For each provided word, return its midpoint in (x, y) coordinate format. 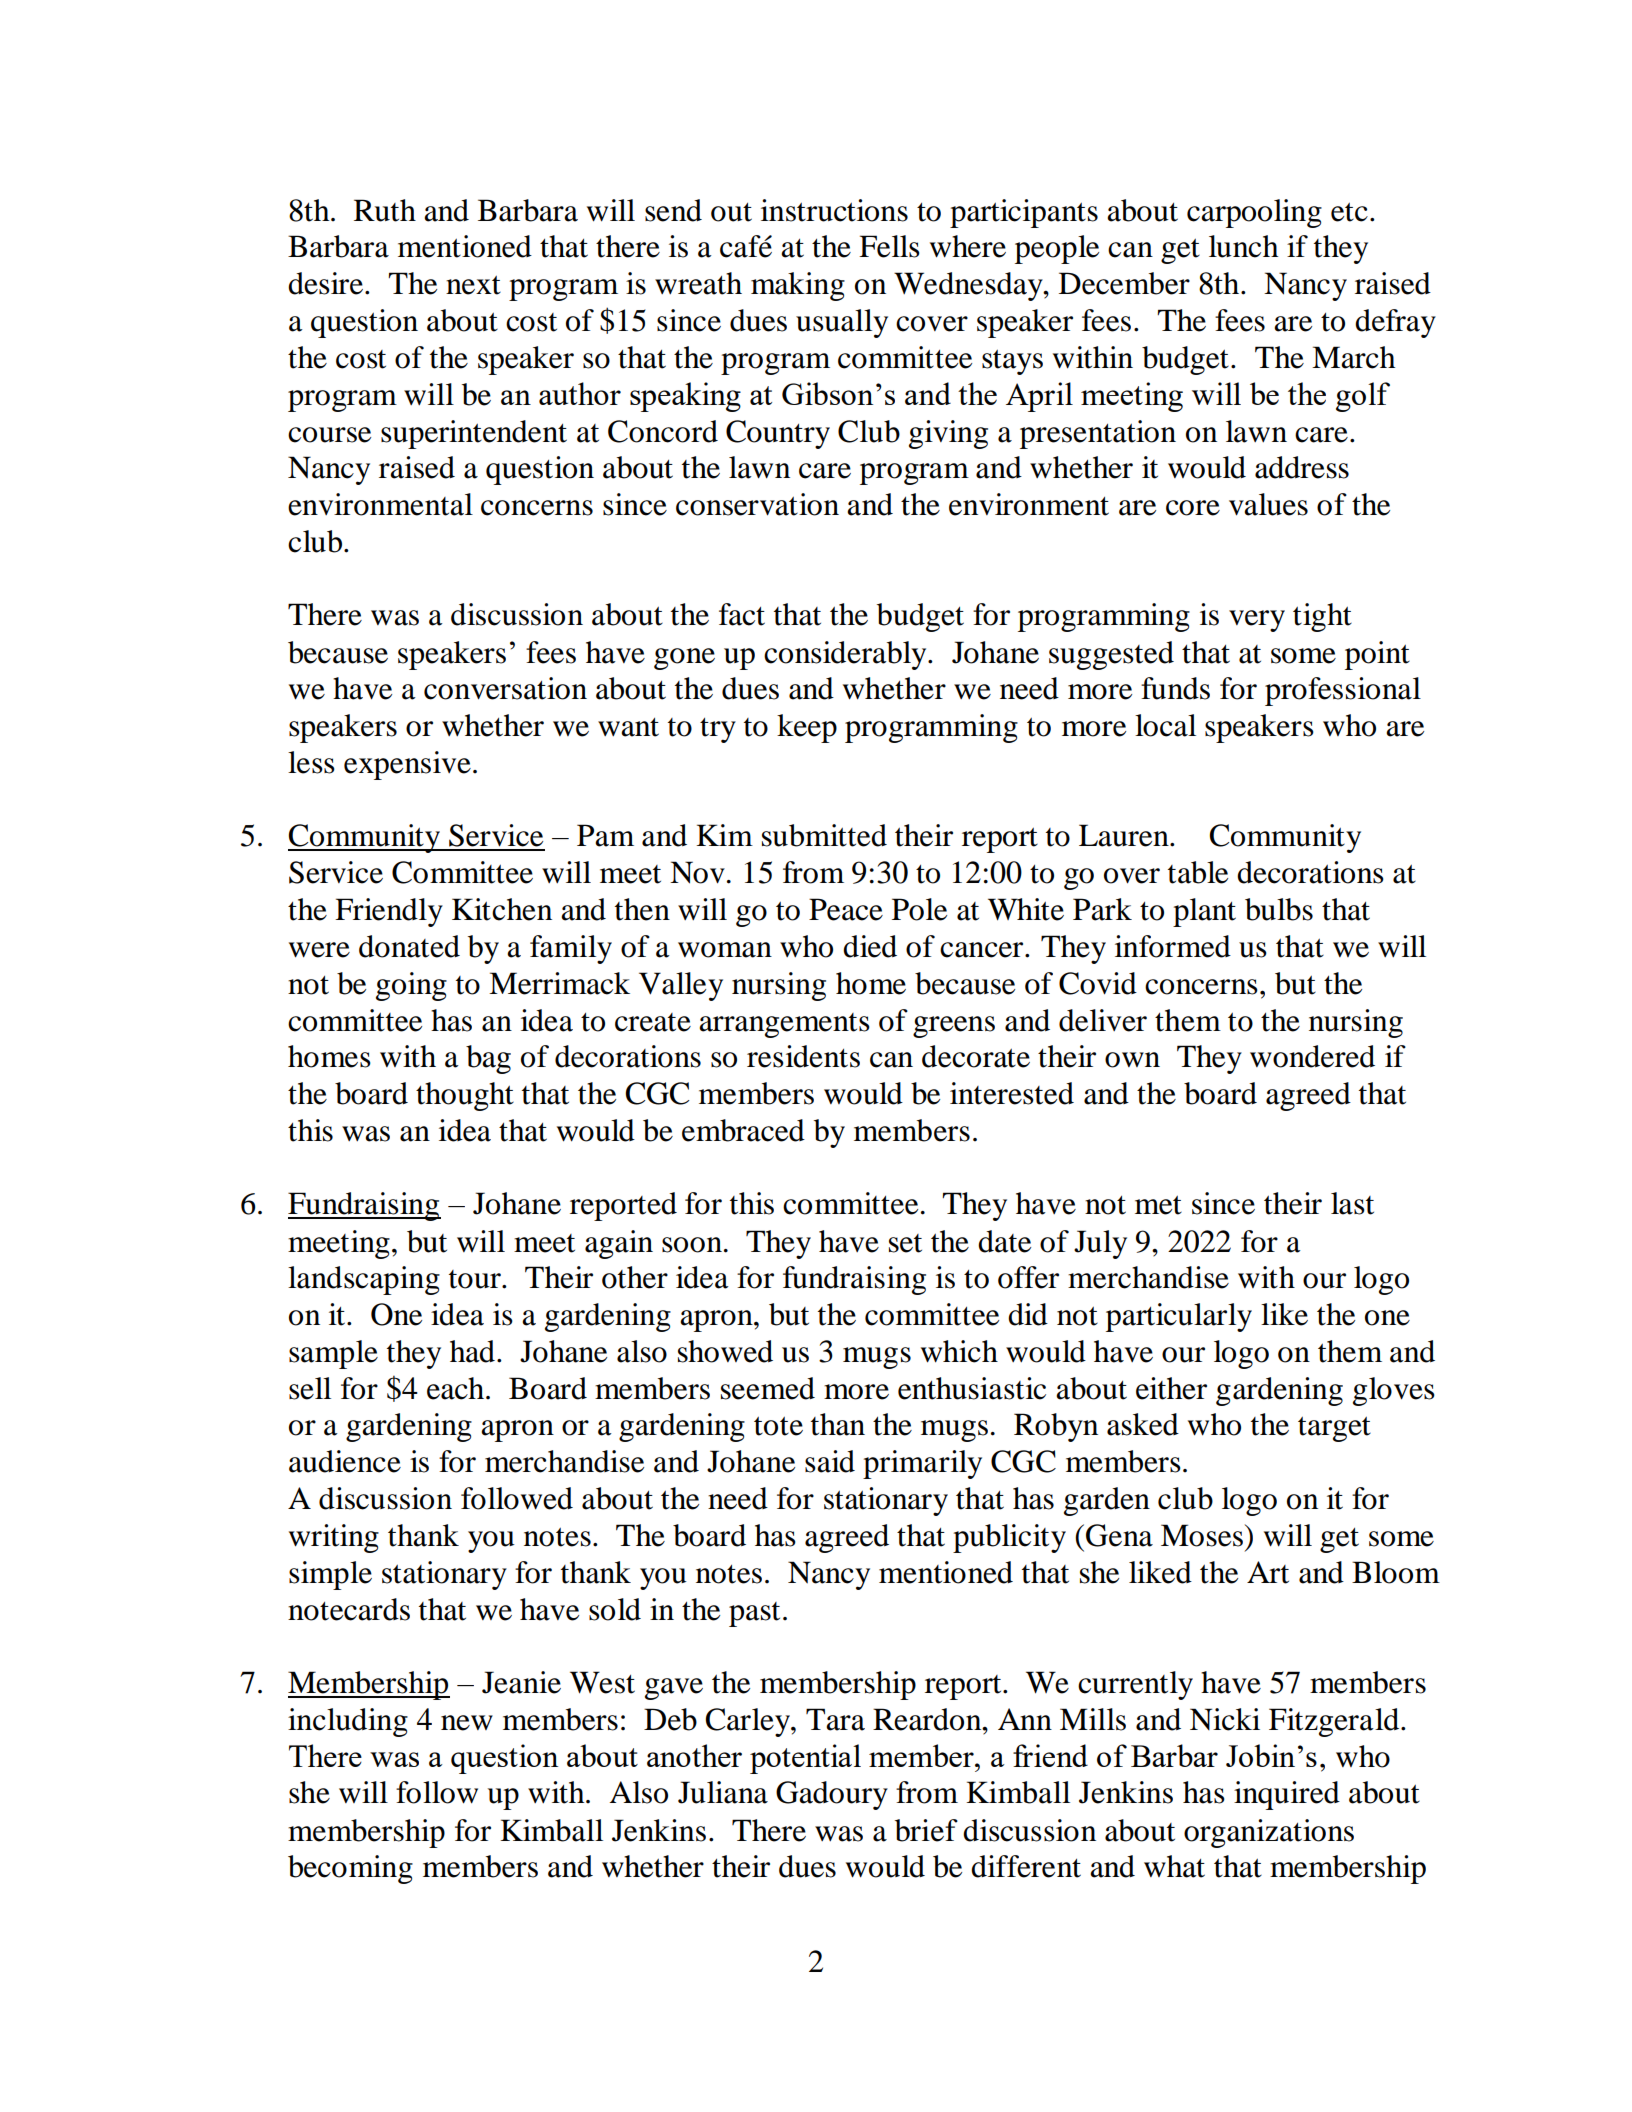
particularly (1179, 1317)
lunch (1243, 246)
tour (476, 1279)
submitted (824, 835)
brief (926, 1830)
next (473, 285)
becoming (350, 1869)
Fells (889, 246)
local (1165, 725)
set (905, 1243)
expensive (407, 765)
